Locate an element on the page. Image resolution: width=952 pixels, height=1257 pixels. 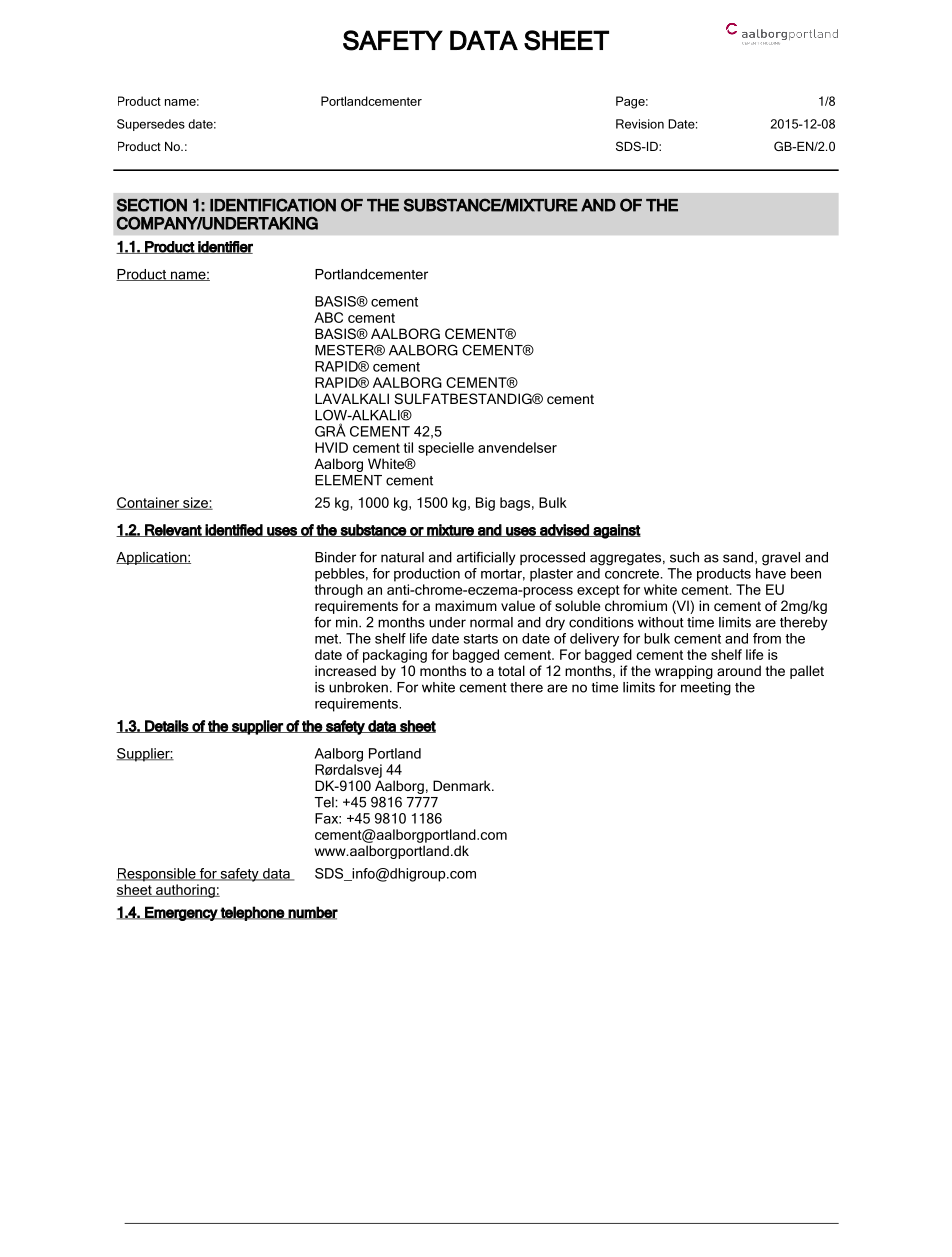
sand is located at coordinates (738, 557).
